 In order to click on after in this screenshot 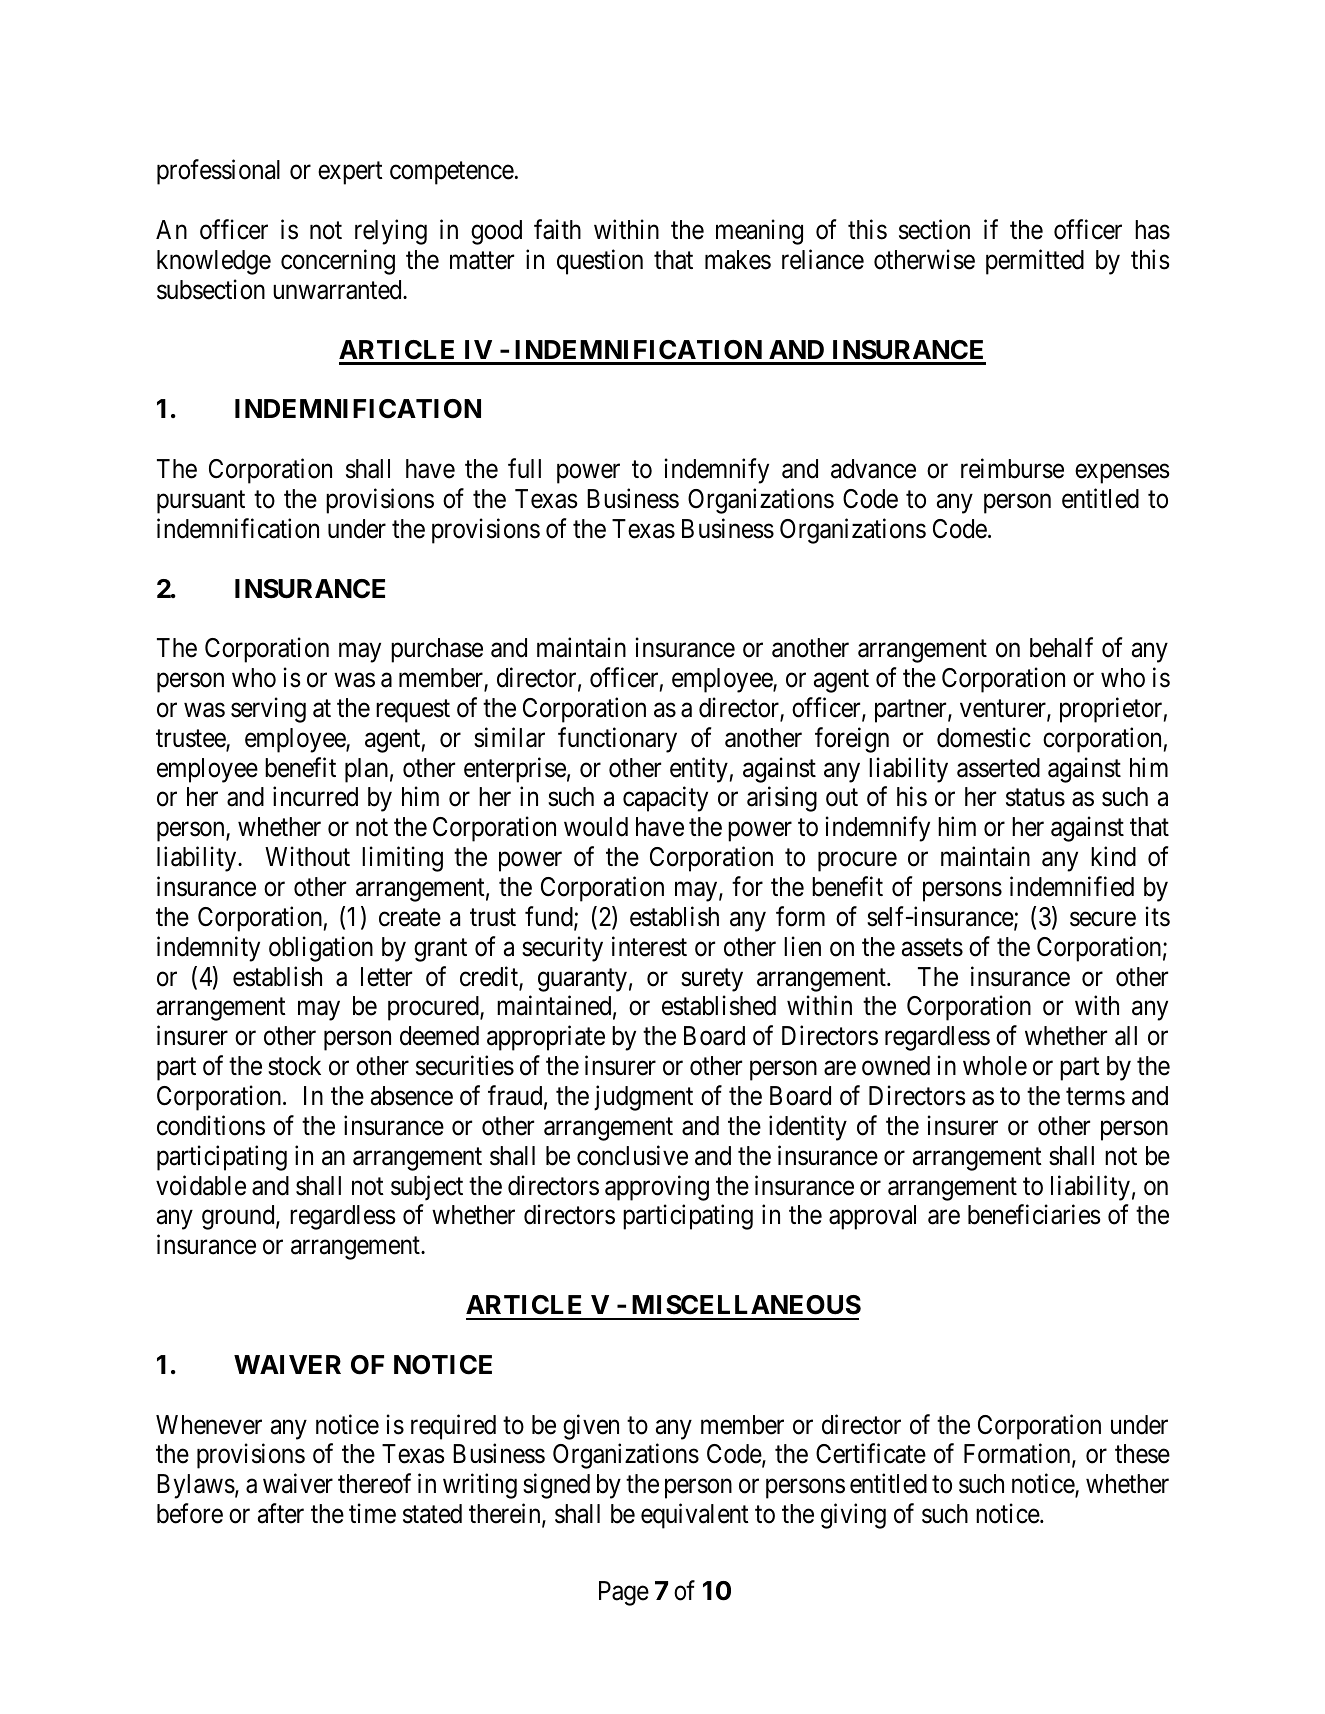, I will do `click(281, 1513)`.
